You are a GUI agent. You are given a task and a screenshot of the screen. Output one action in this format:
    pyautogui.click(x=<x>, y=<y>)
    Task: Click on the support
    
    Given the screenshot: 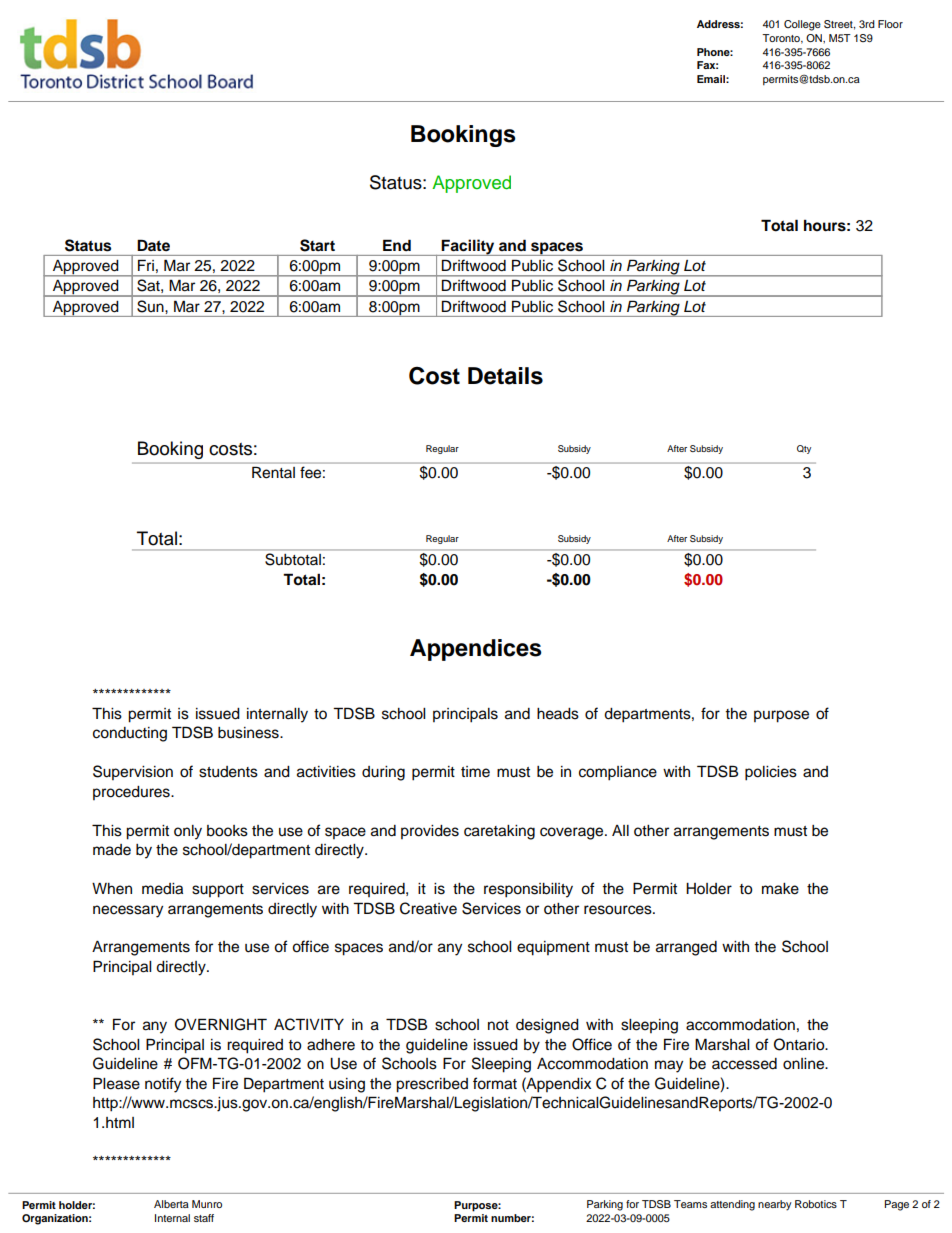 What is the action you would take?
    pyautogui.click(x=218, y=891)
